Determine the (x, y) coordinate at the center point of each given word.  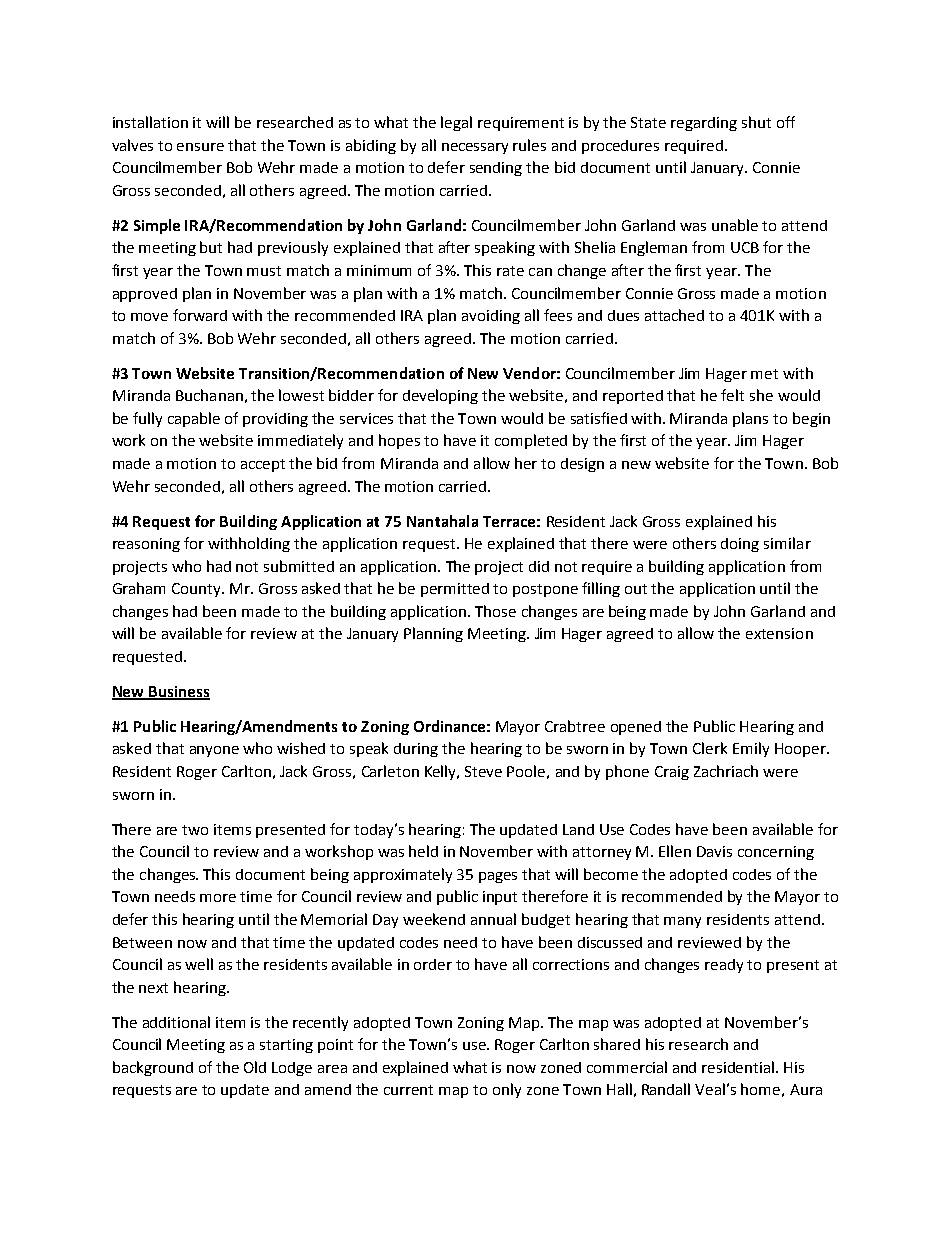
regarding (704, 124)
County (198, 590)
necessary (475, 148)
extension (779, 633)
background (153, 1068)
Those (495, 611)
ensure (200, 147)
